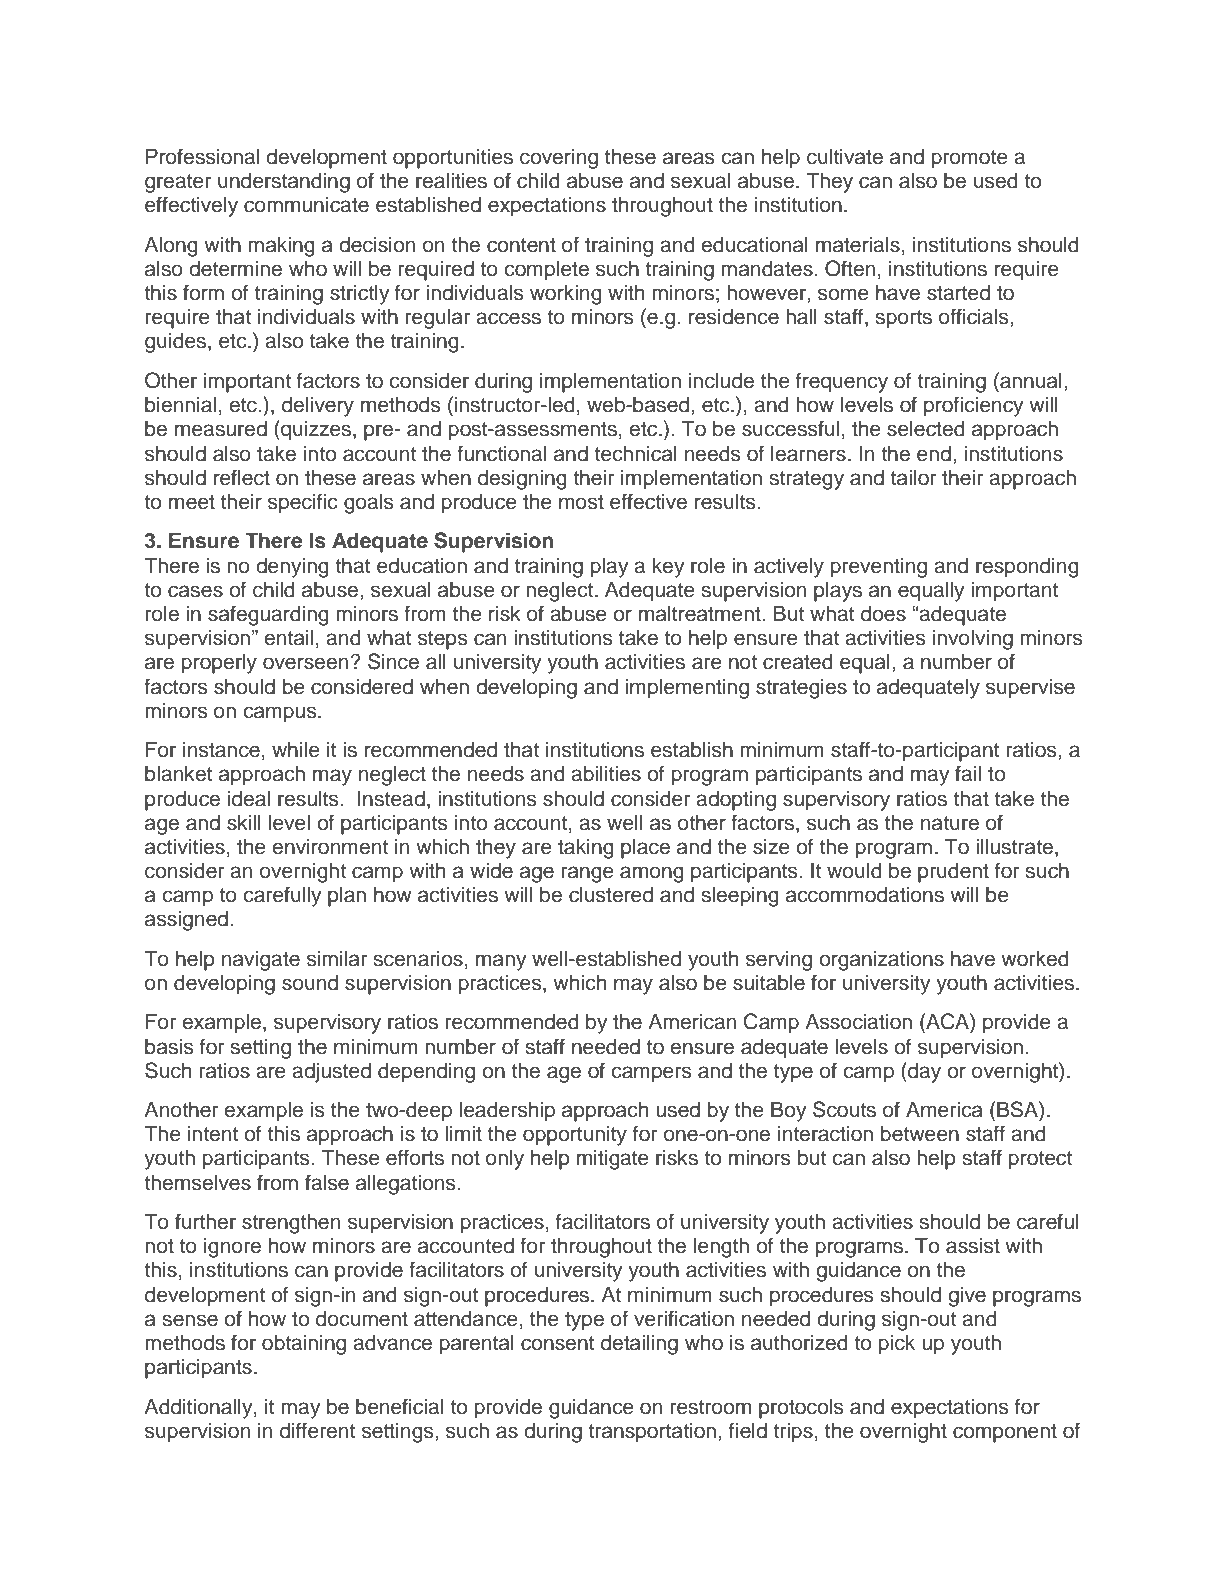 The height and width of the screenshot is (1589, 1228). Describe the element at coordinates (249, 798) in the screenshot. I see `ideal` at that location.
